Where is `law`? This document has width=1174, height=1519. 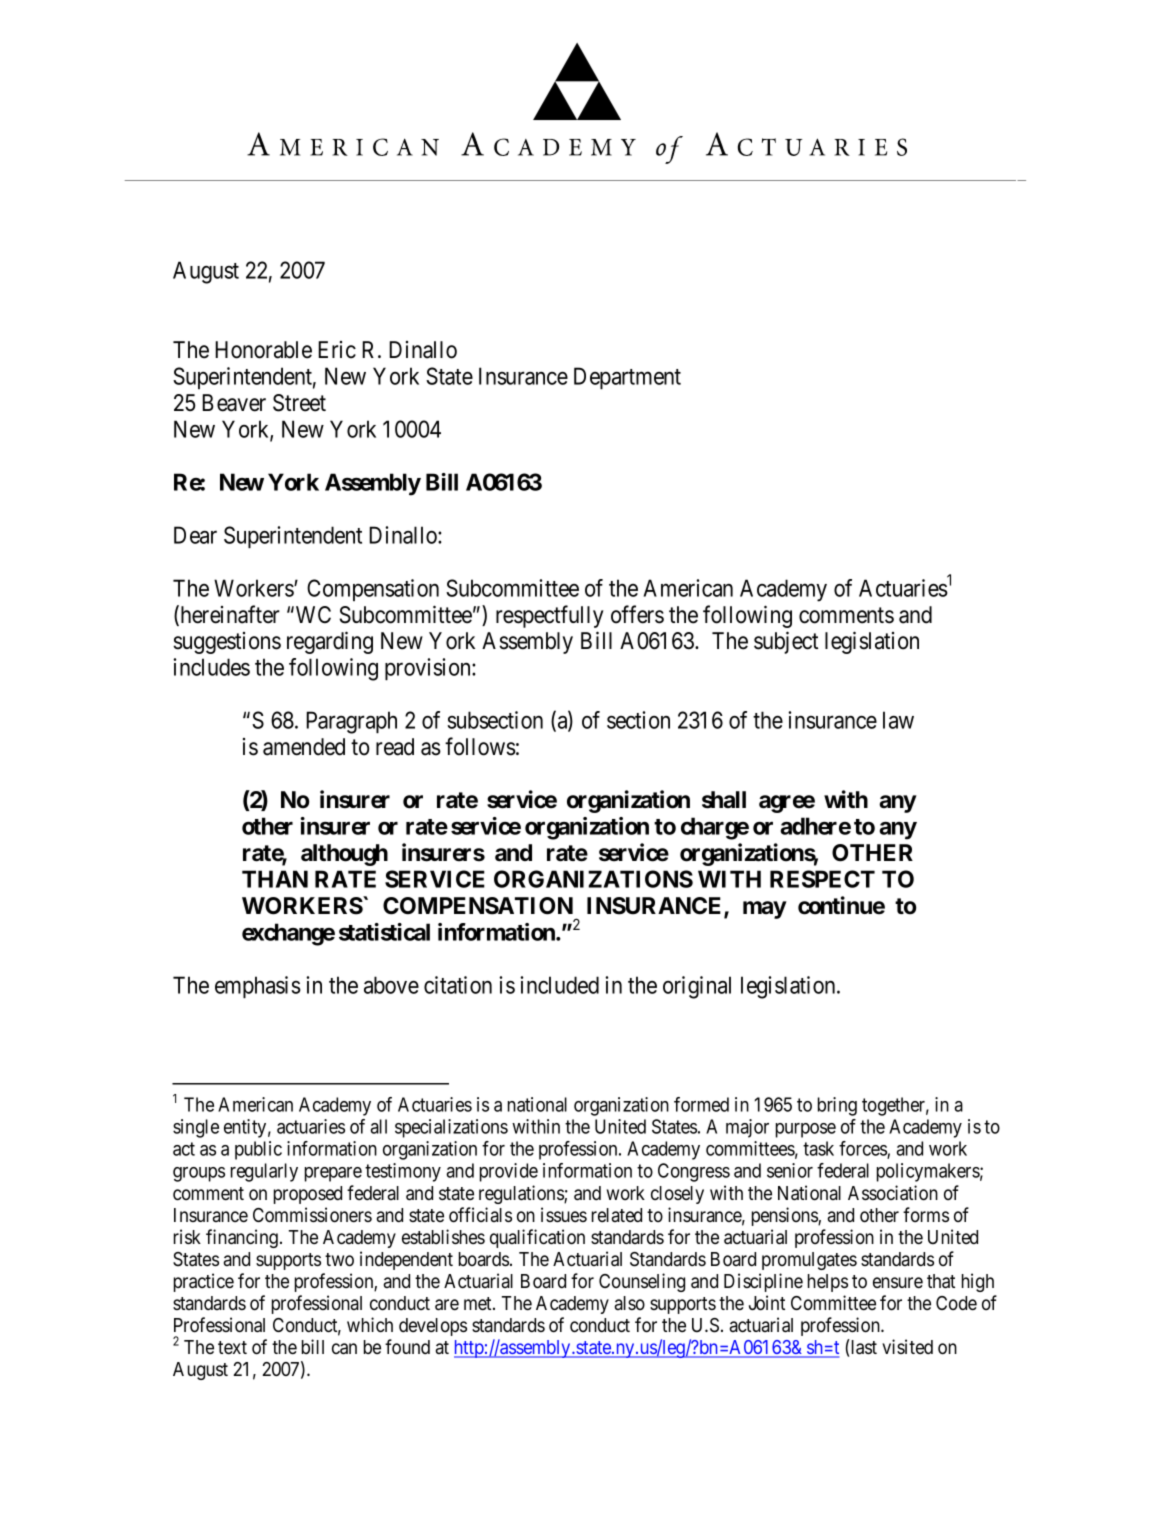
law is located at coordinates (898, 720).
